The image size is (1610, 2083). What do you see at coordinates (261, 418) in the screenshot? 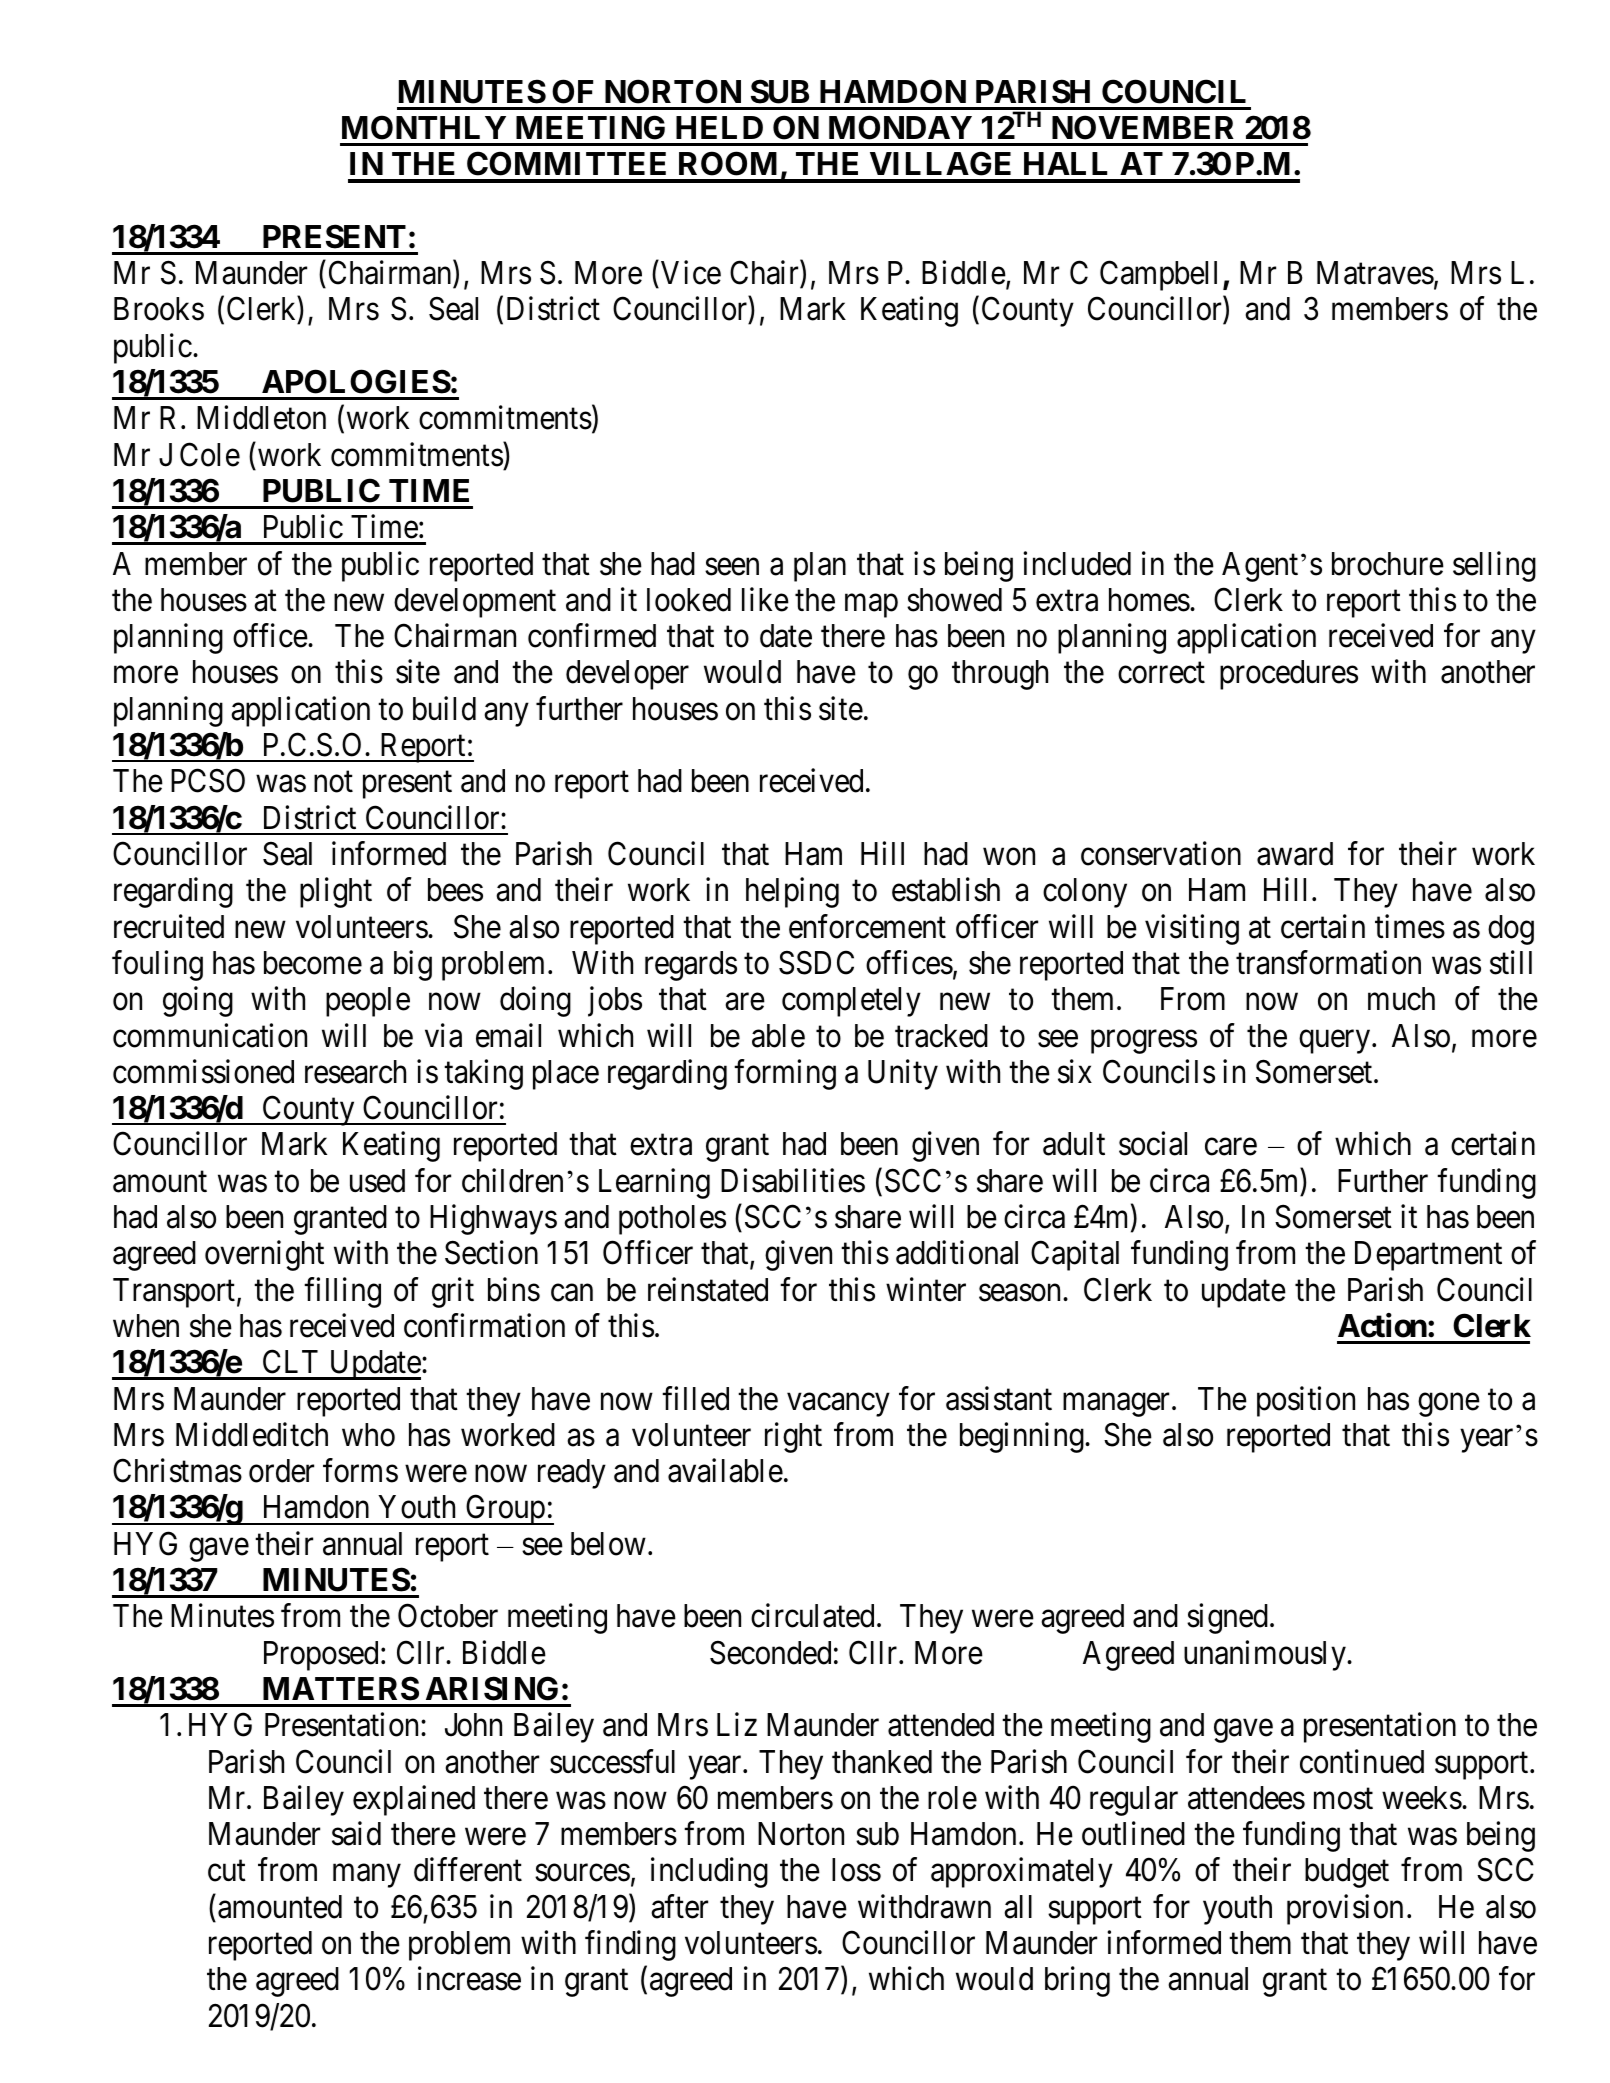
I see `Middleton` at bounding box center [261, 418].
